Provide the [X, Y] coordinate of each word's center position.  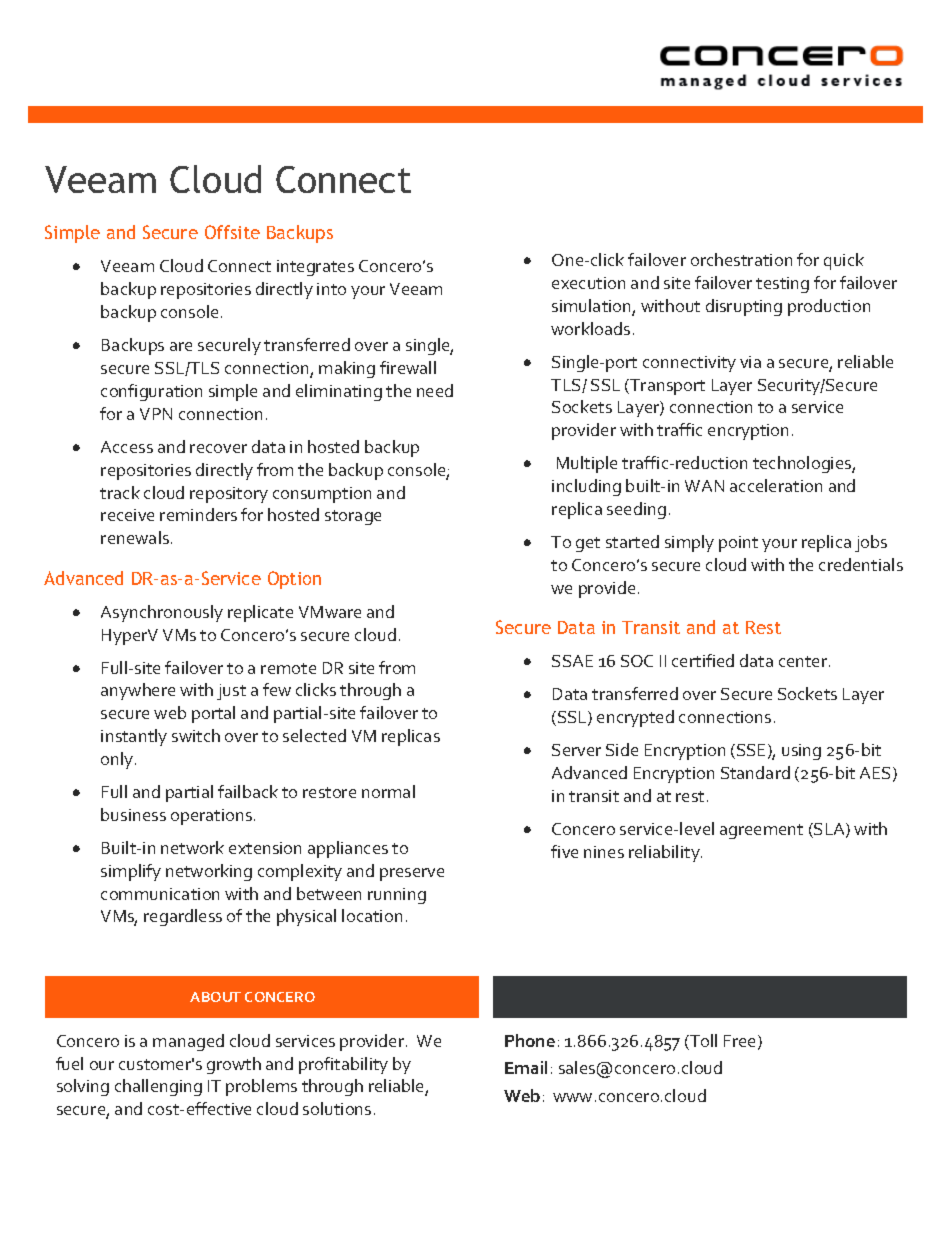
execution [588, 283]
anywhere [138, 691]
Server [576, 750]
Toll [702, 1042]
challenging [158, 1087]
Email [526, 1067]
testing [782, 285]
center [804, 661]
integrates [315, 268]
